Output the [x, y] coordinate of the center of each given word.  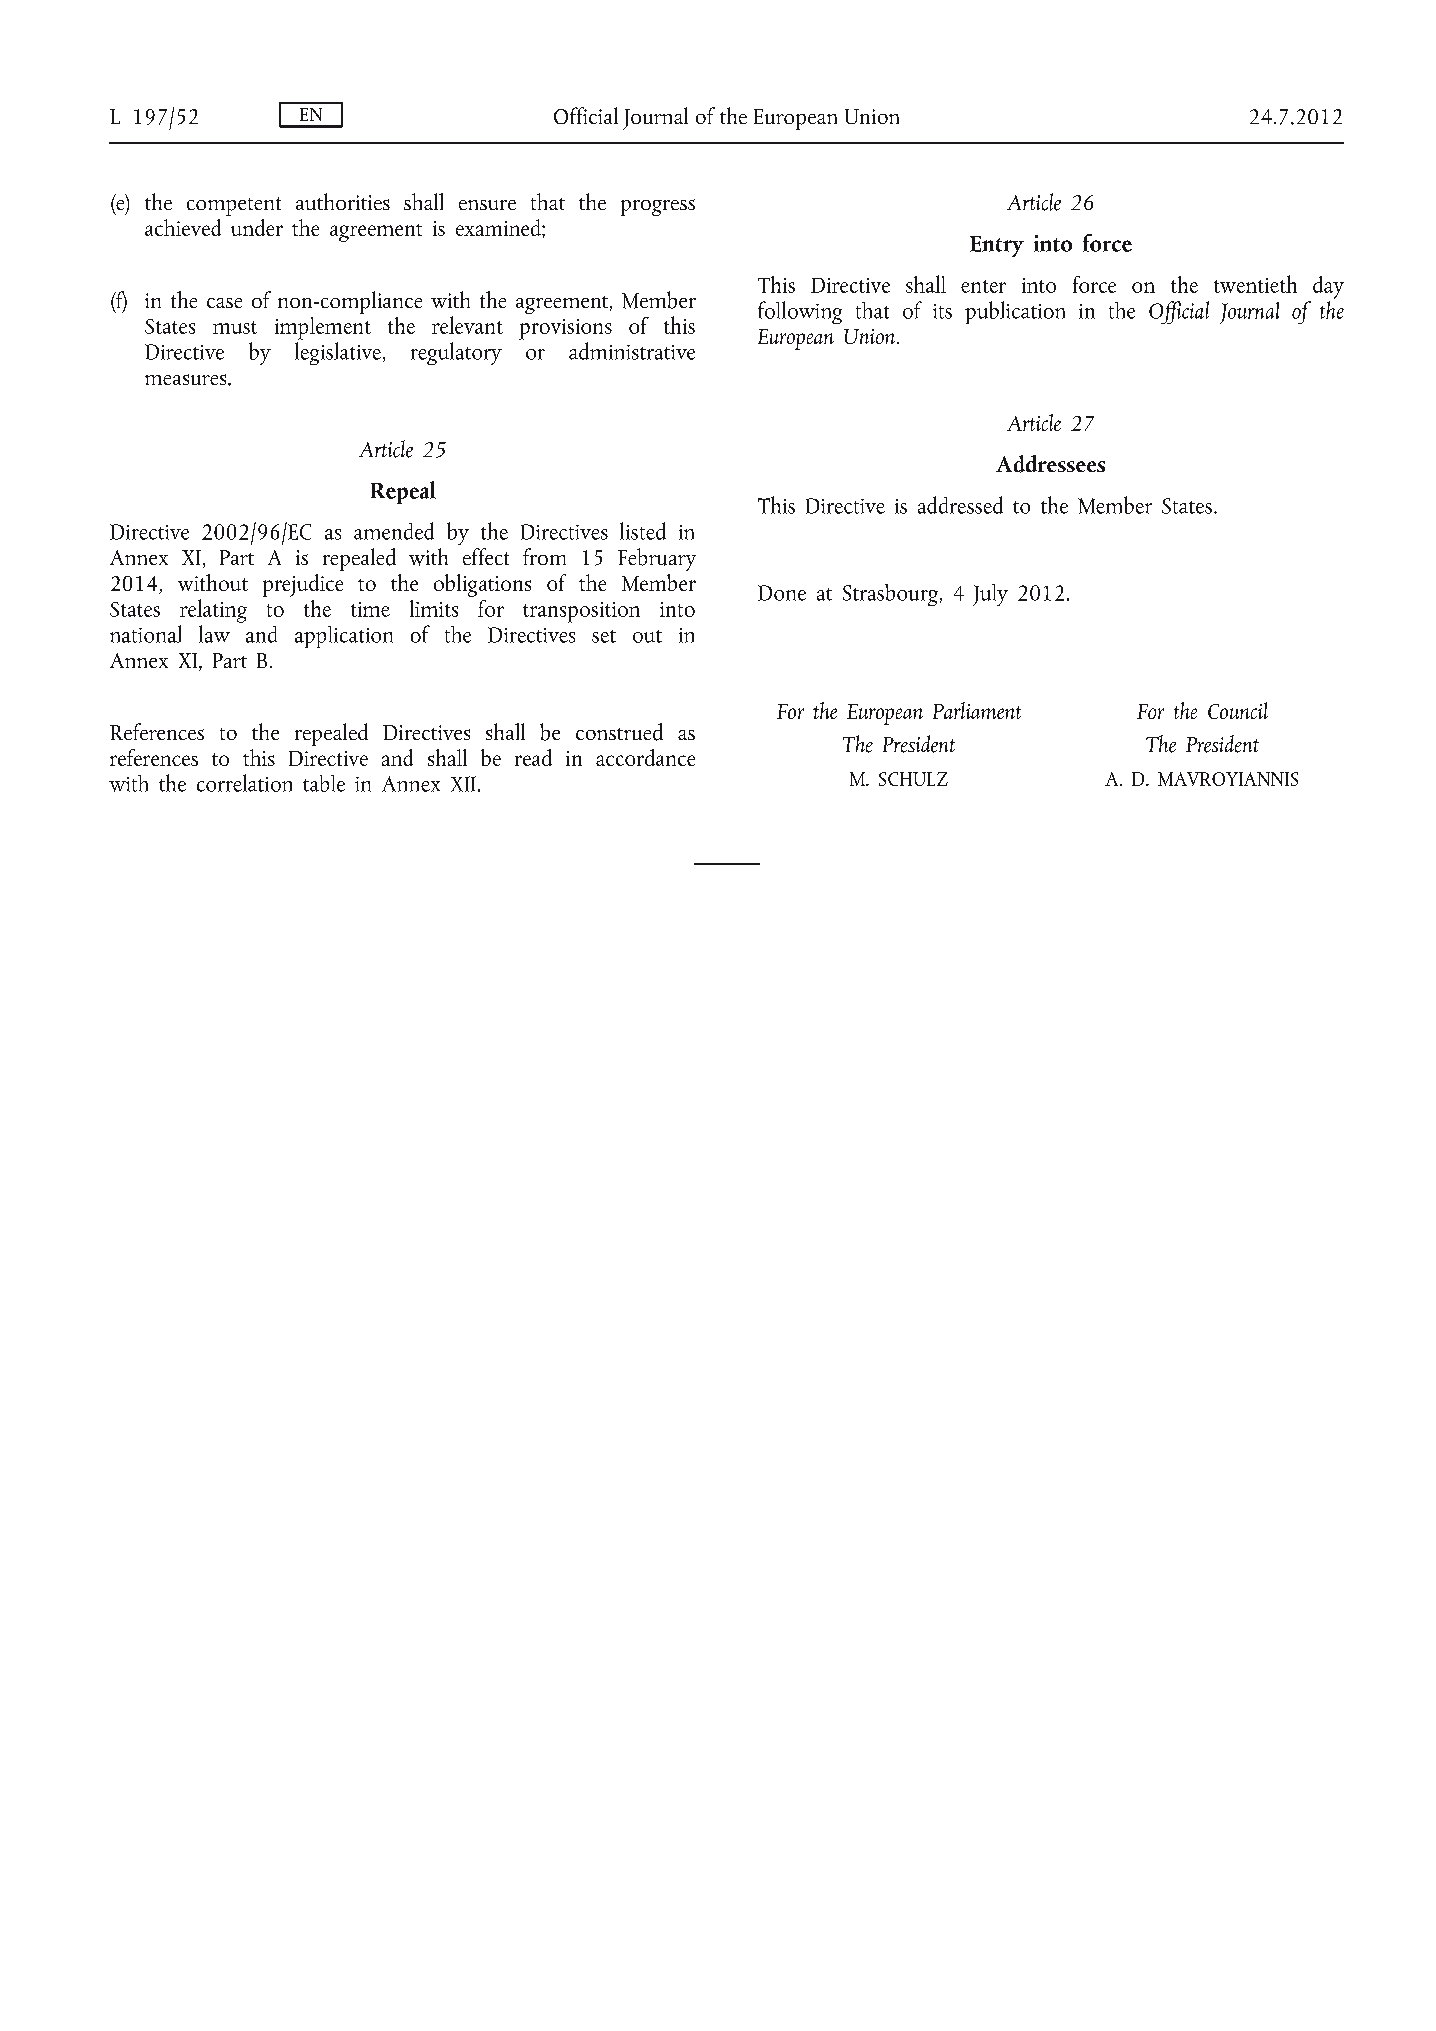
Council [1238, 710]
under [257, 227]
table [324, 783]
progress [658, 207]
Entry [997, 246]
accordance [645, 757]
